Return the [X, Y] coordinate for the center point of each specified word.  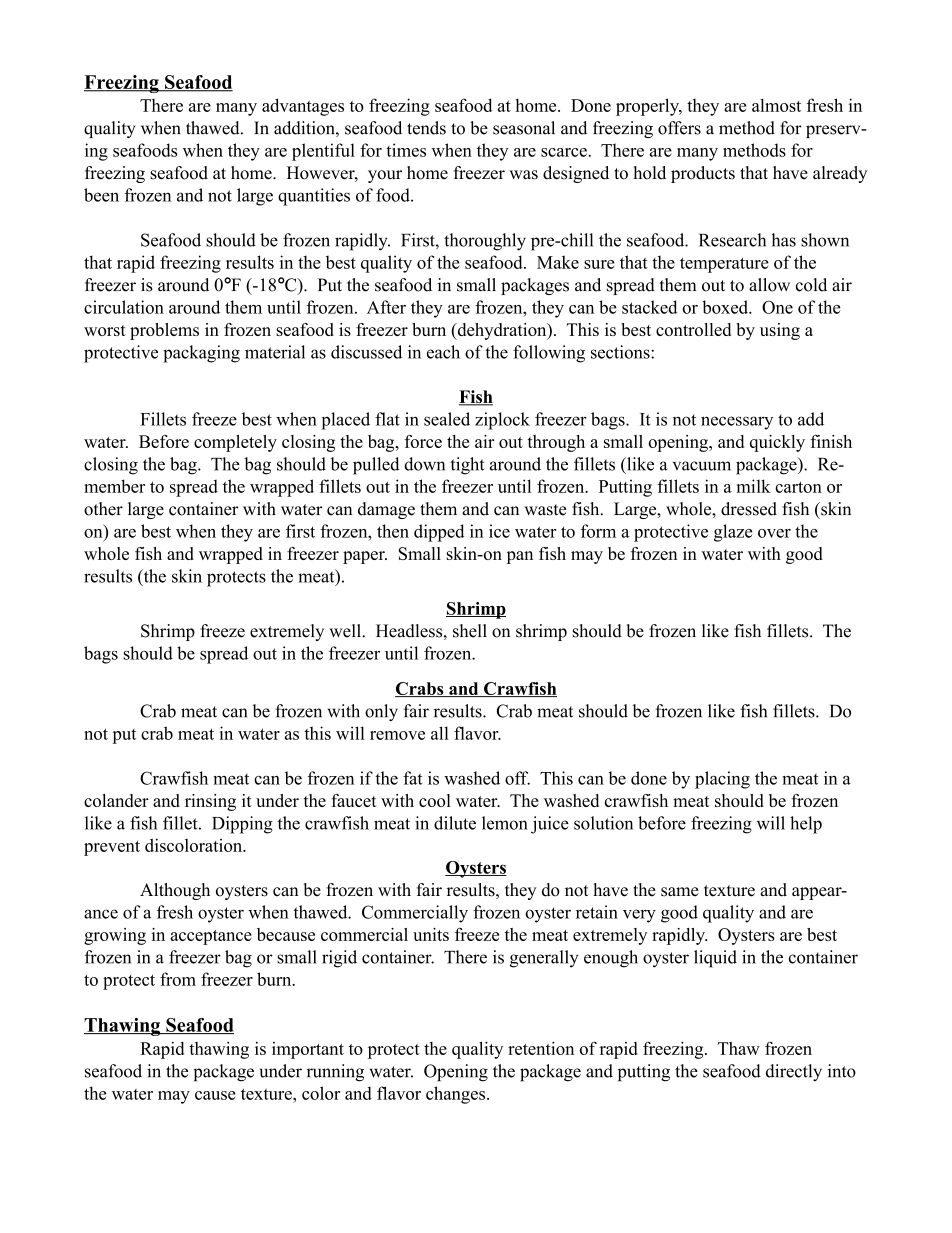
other [103, 509]
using [780, 331]
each [443, 352]
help [806, 825]
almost [776, 105]
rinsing [210, 802]
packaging [201, 354]
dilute [455, 823]
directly [794, 1072]
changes [457, 1095]
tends [426, 128]
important [308, 1050]
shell [470, 631]
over [774, 533]
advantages [303, 107]
